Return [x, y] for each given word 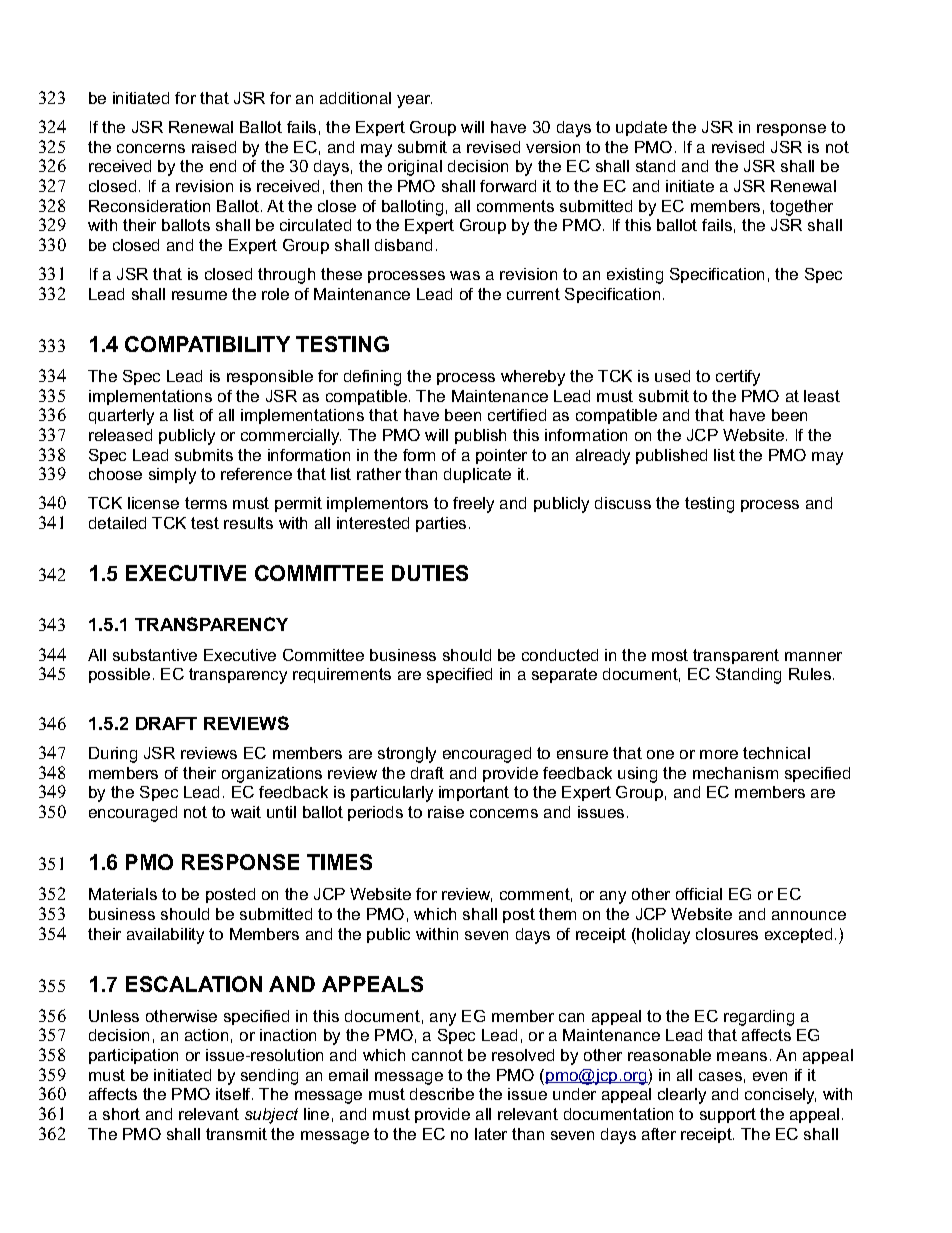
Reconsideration [149, 206]
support [728, 1115]
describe [442, 1094]
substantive [155, 655]
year [414, 101]
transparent [736, 656]
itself [234, 1094]
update [641, 128]
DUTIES [430, 573]
